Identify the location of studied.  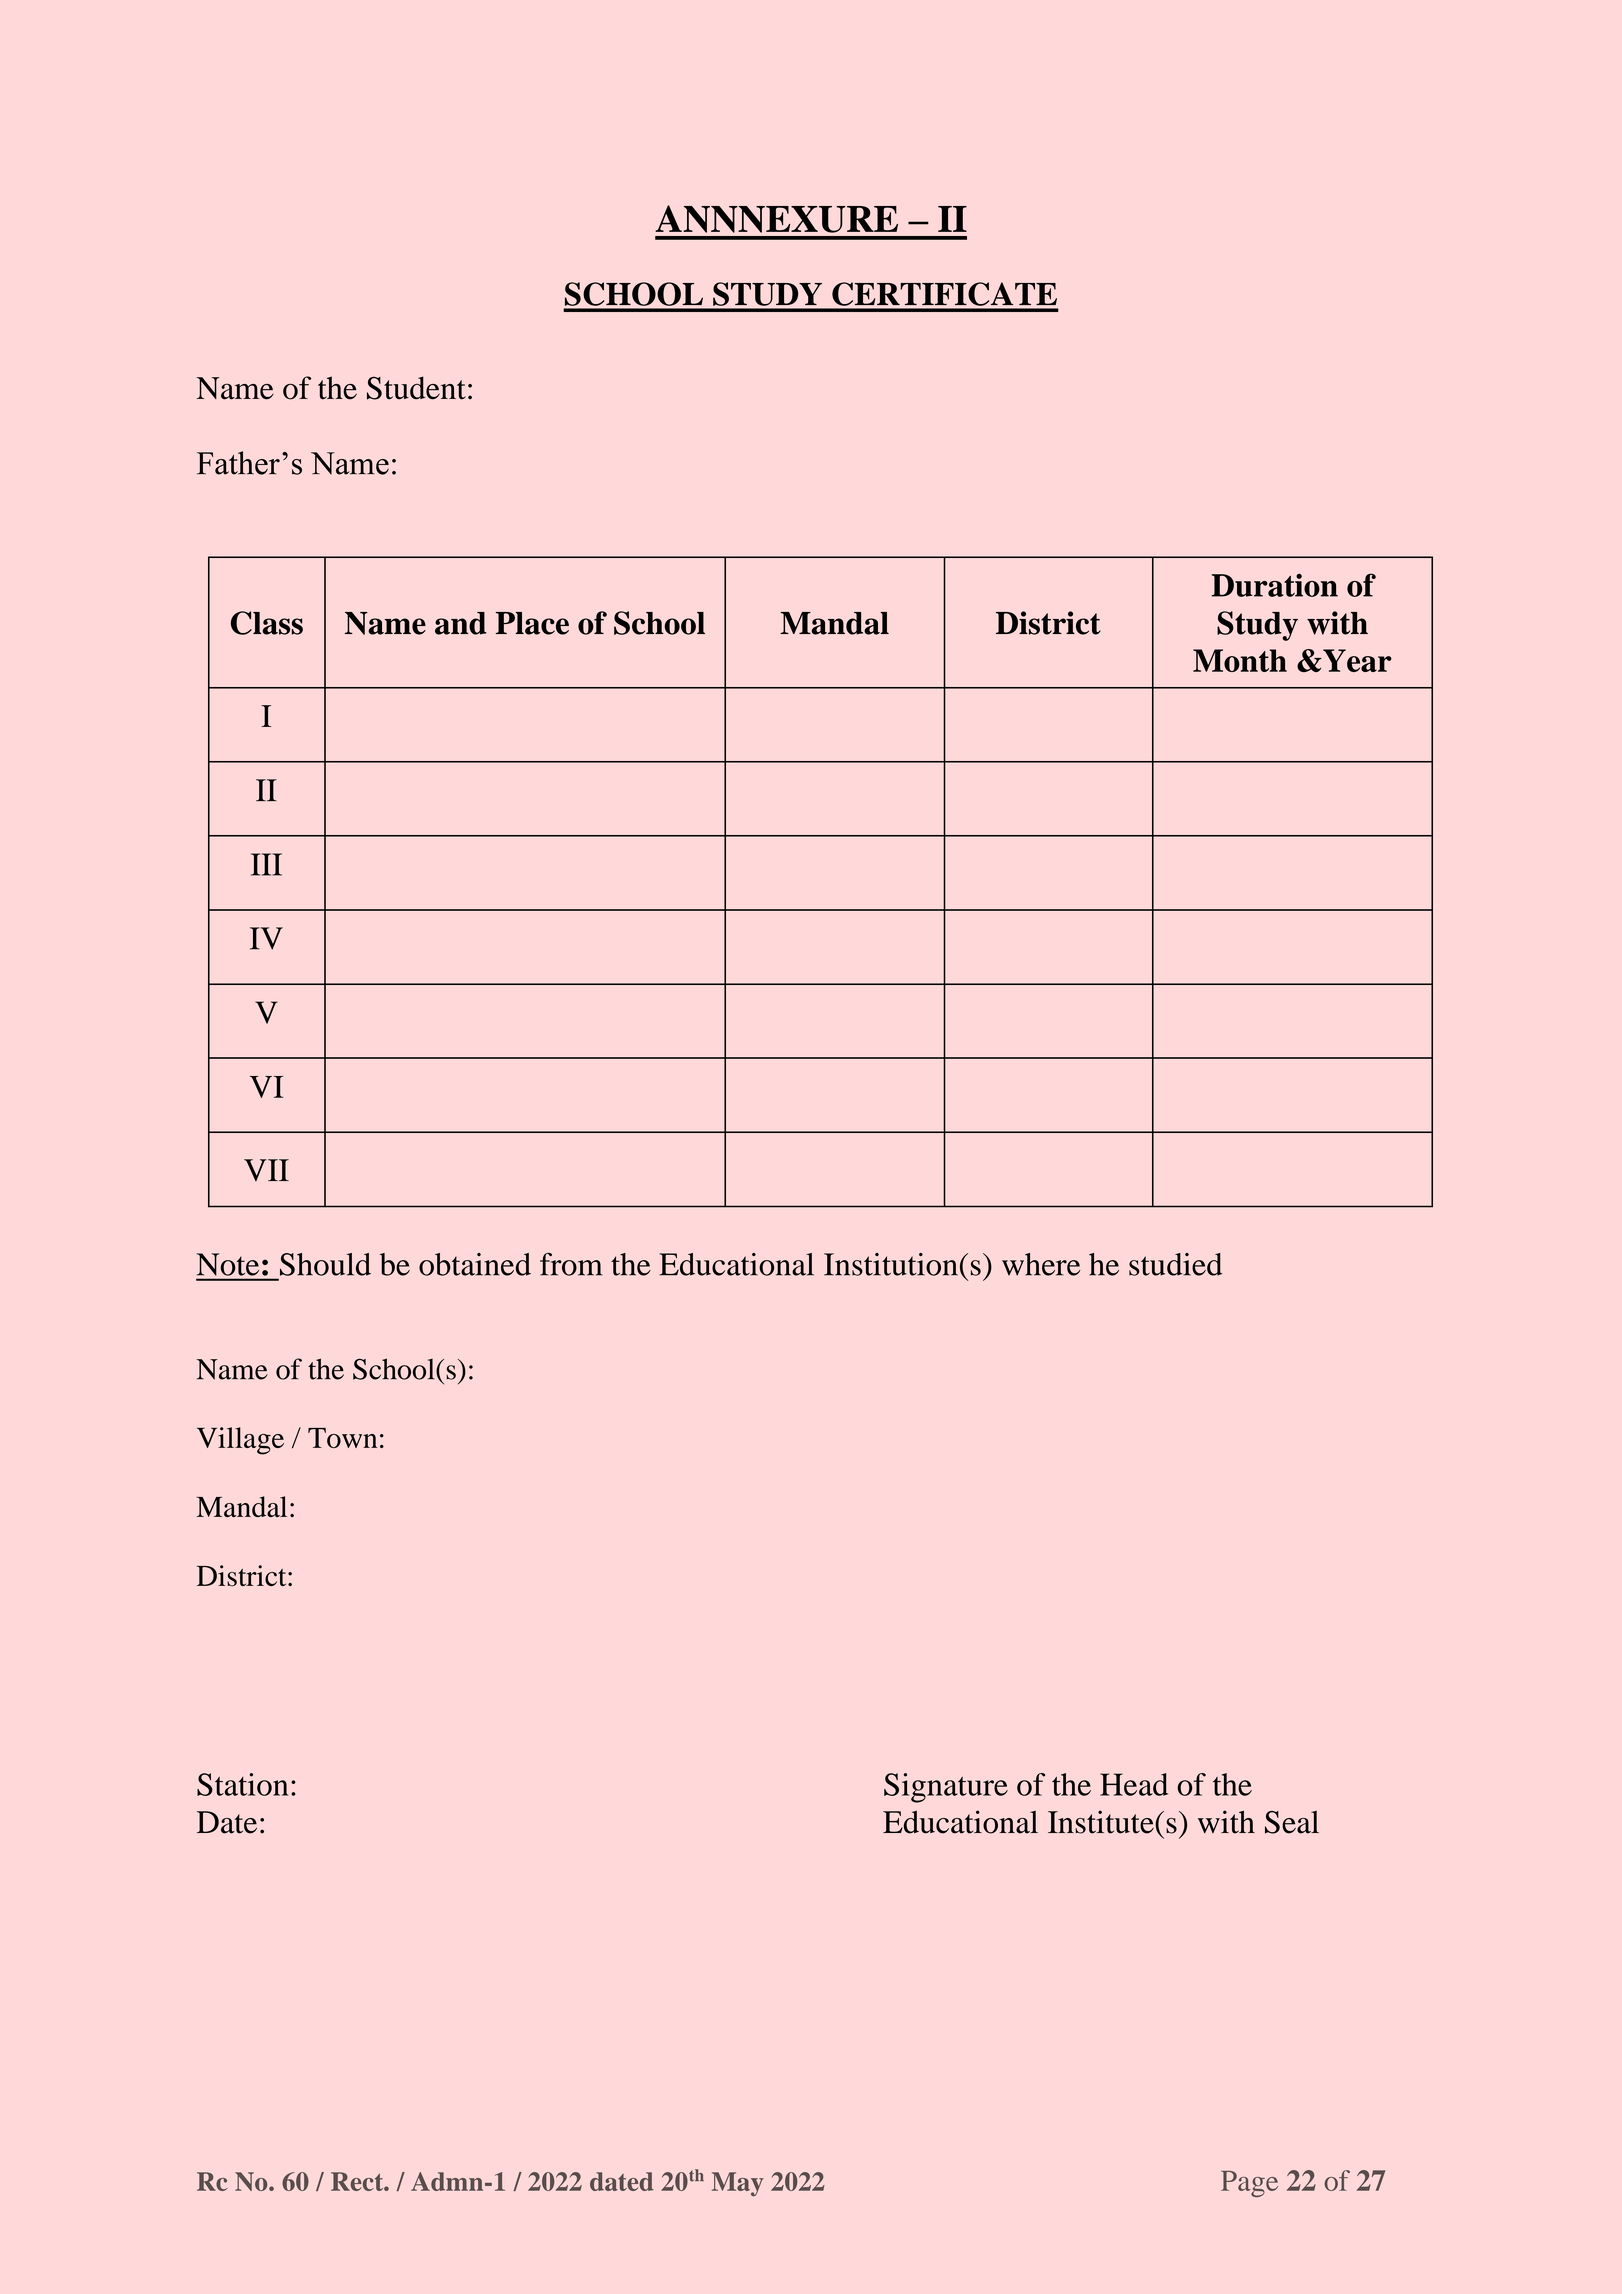
(1175, 1264).
